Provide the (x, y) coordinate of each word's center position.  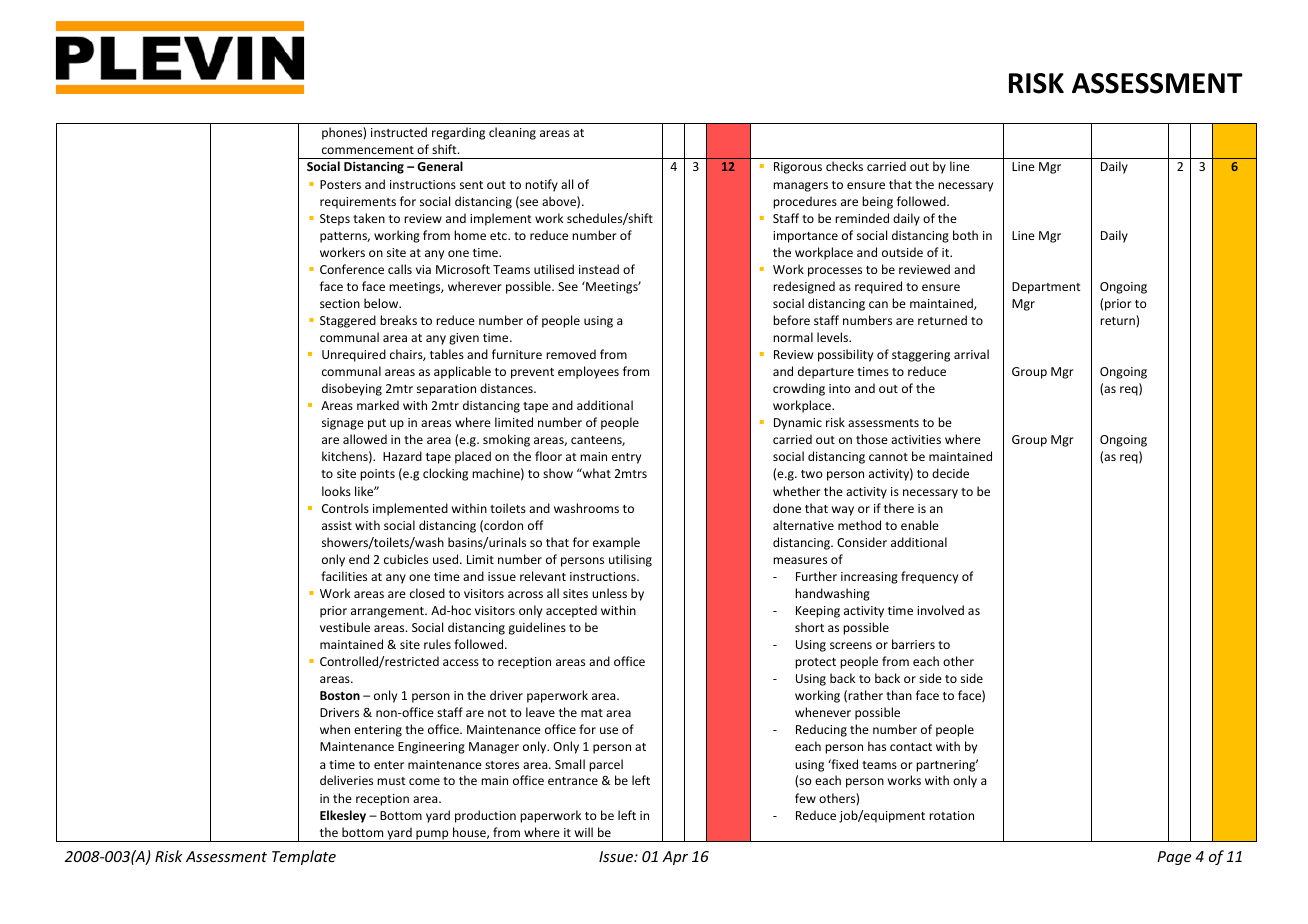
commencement (368, 150)
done (787, 508)
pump (432, 836)
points (377, 475)
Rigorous (798, 168)
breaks (398, 320)
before (791, 320)
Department (1046, 288)
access (461, 662)
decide (950, 473)
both (965, 235)
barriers (913, 644)
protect (815, 663)
